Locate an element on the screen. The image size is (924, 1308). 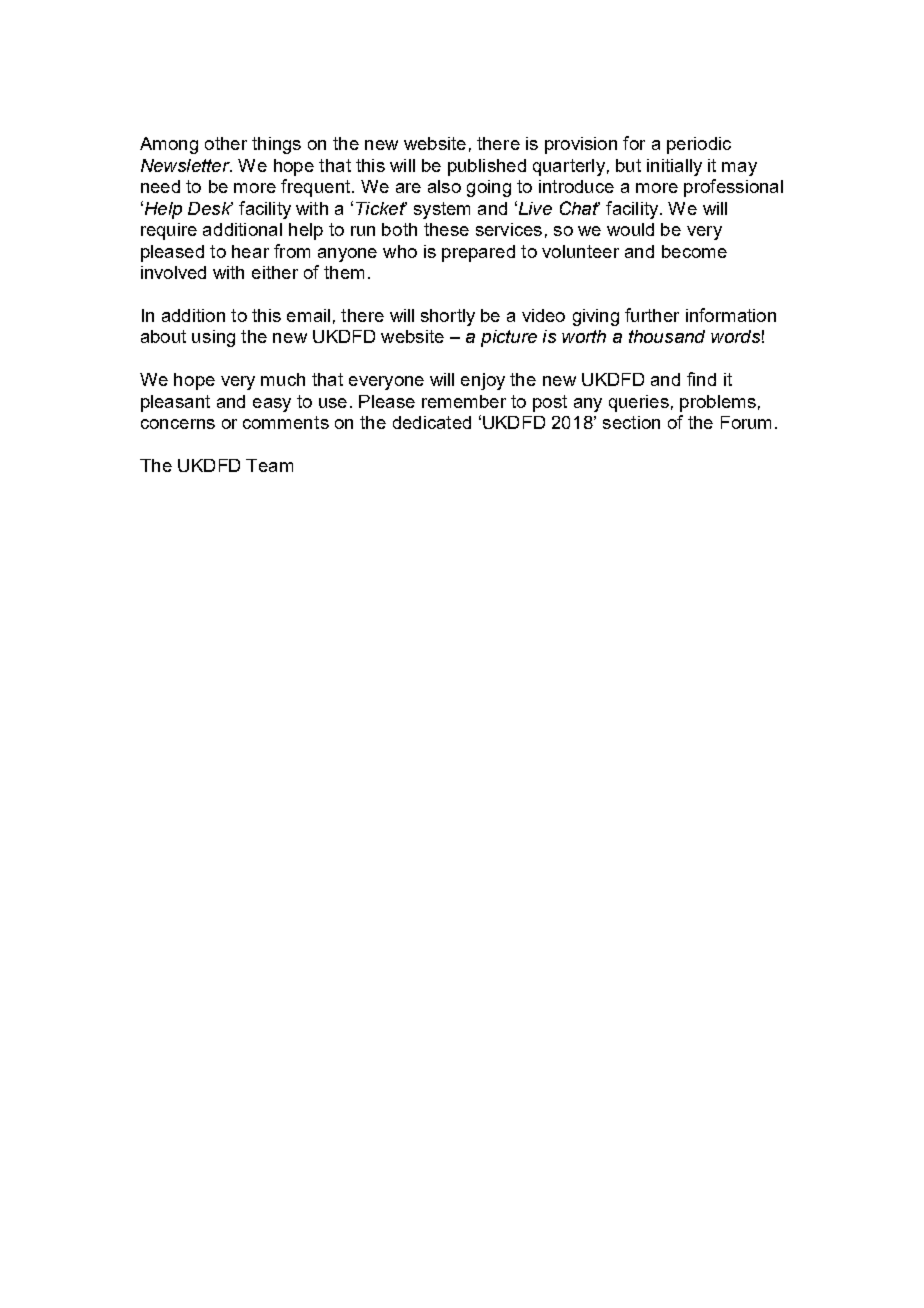
published is located at coordinates (487, 167).
